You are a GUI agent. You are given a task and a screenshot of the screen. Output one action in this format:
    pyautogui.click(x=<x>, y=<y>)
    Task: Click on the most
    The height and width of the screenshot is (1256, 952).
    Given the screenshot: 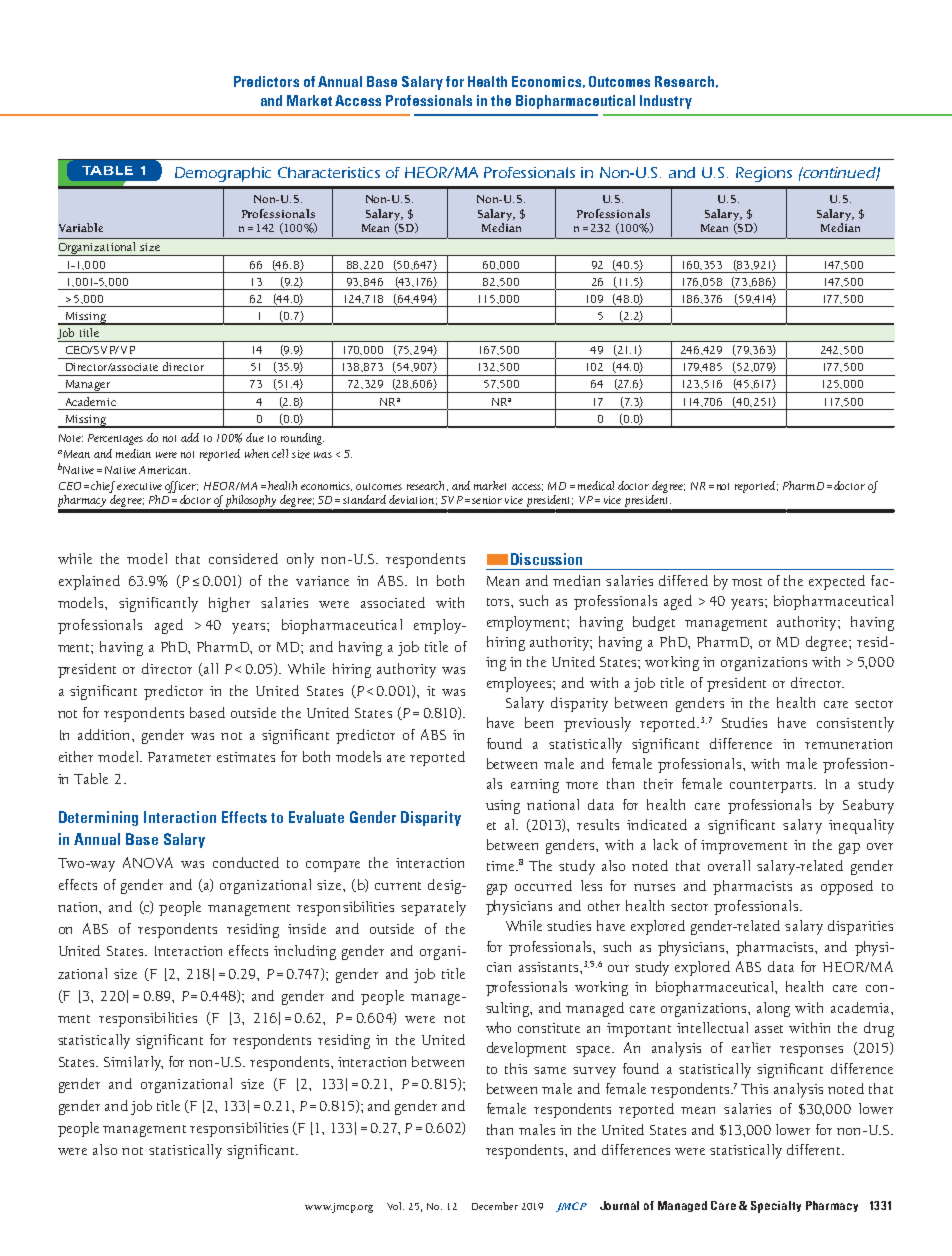 What is the action you would take?
    pyautogui.click(x=747, y=582)
